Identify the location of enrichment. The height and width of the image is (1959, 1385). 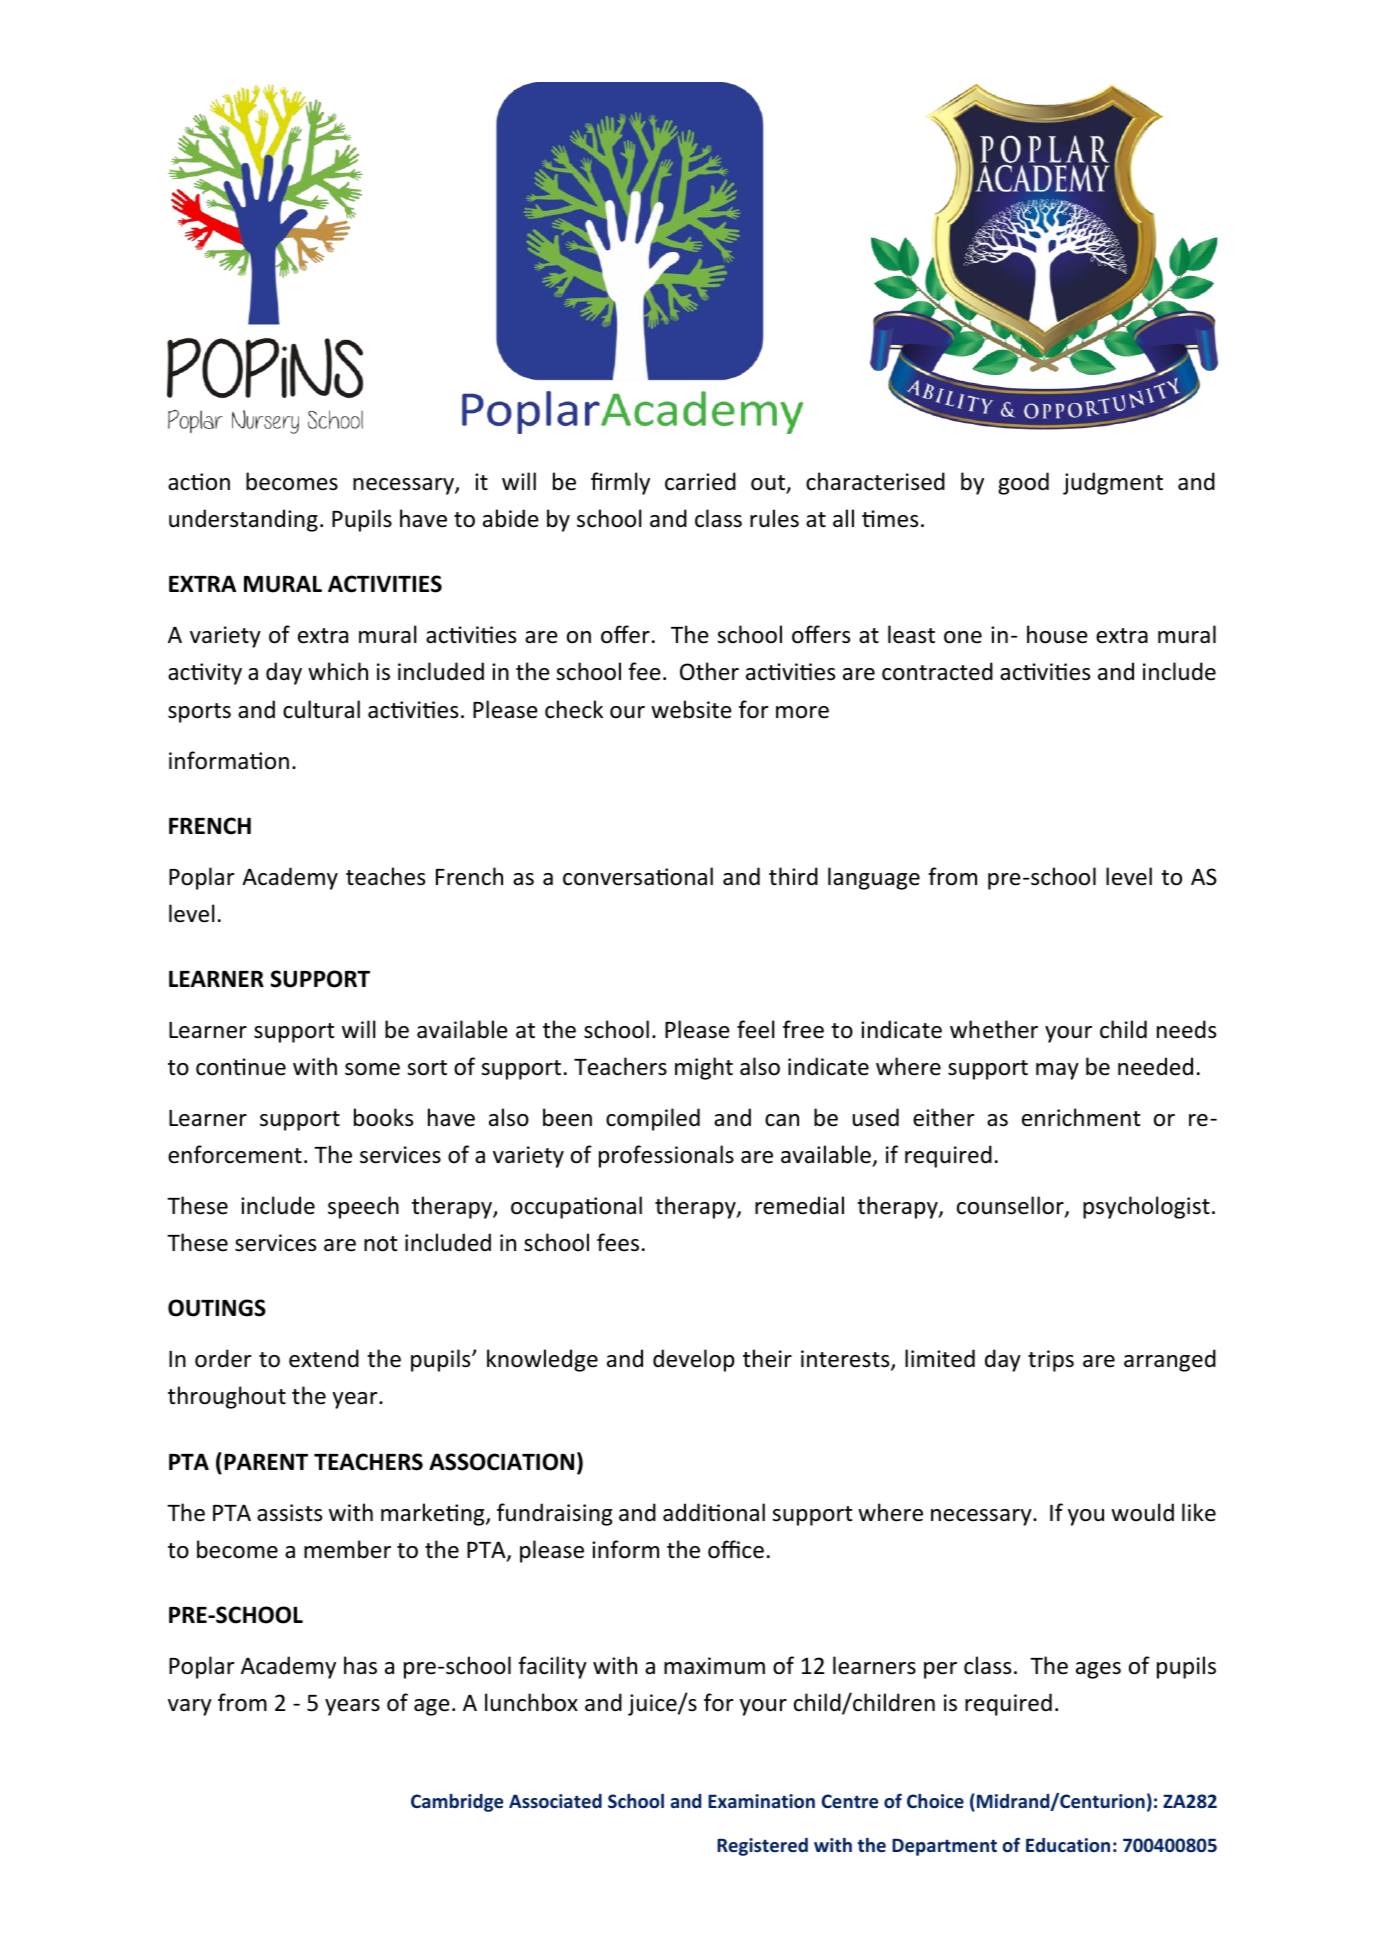
(1081, 1117).
